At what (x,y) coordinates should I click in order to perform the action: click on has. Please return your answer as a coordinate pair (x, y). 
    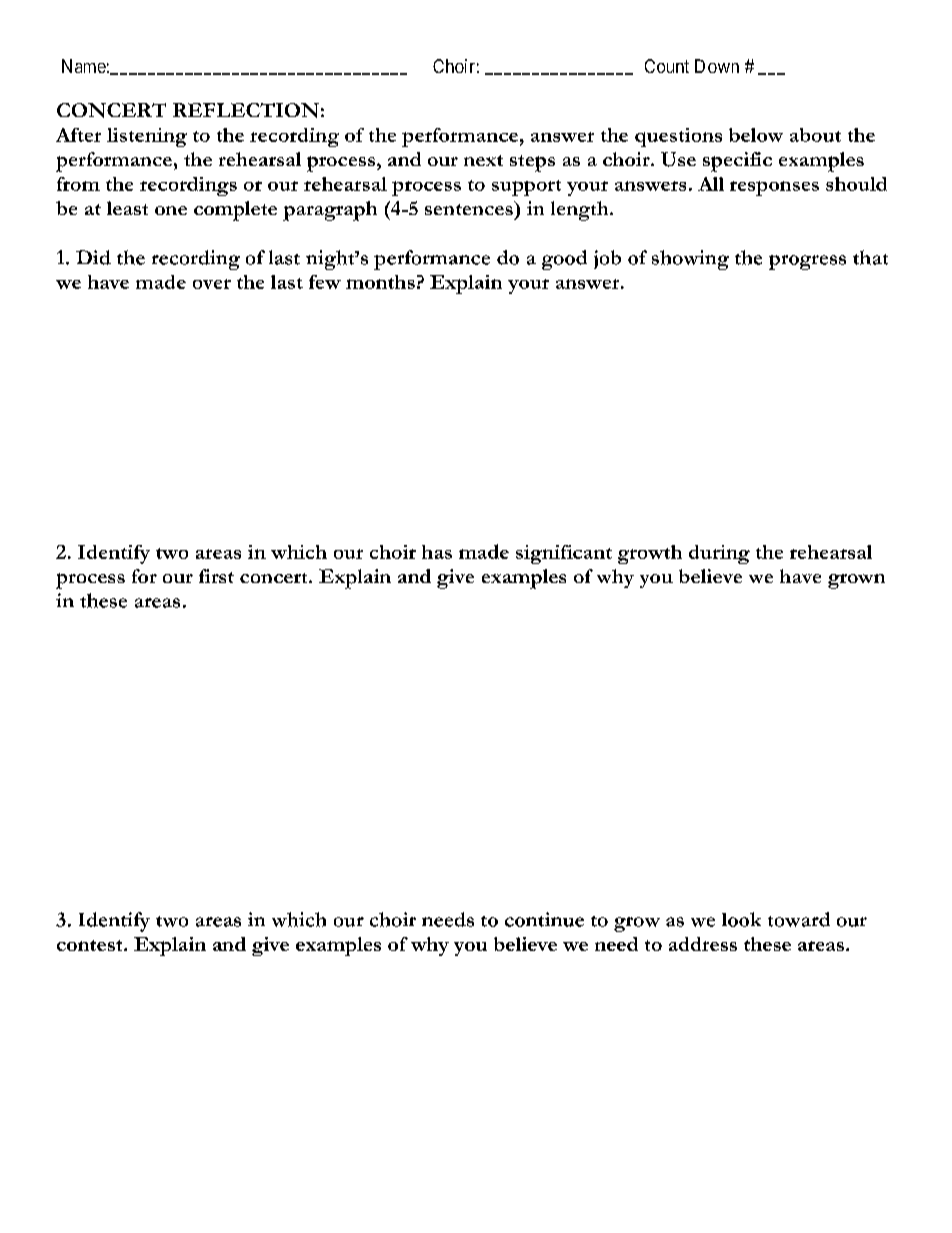
    Looking at the image, I should click on (437, 552).
